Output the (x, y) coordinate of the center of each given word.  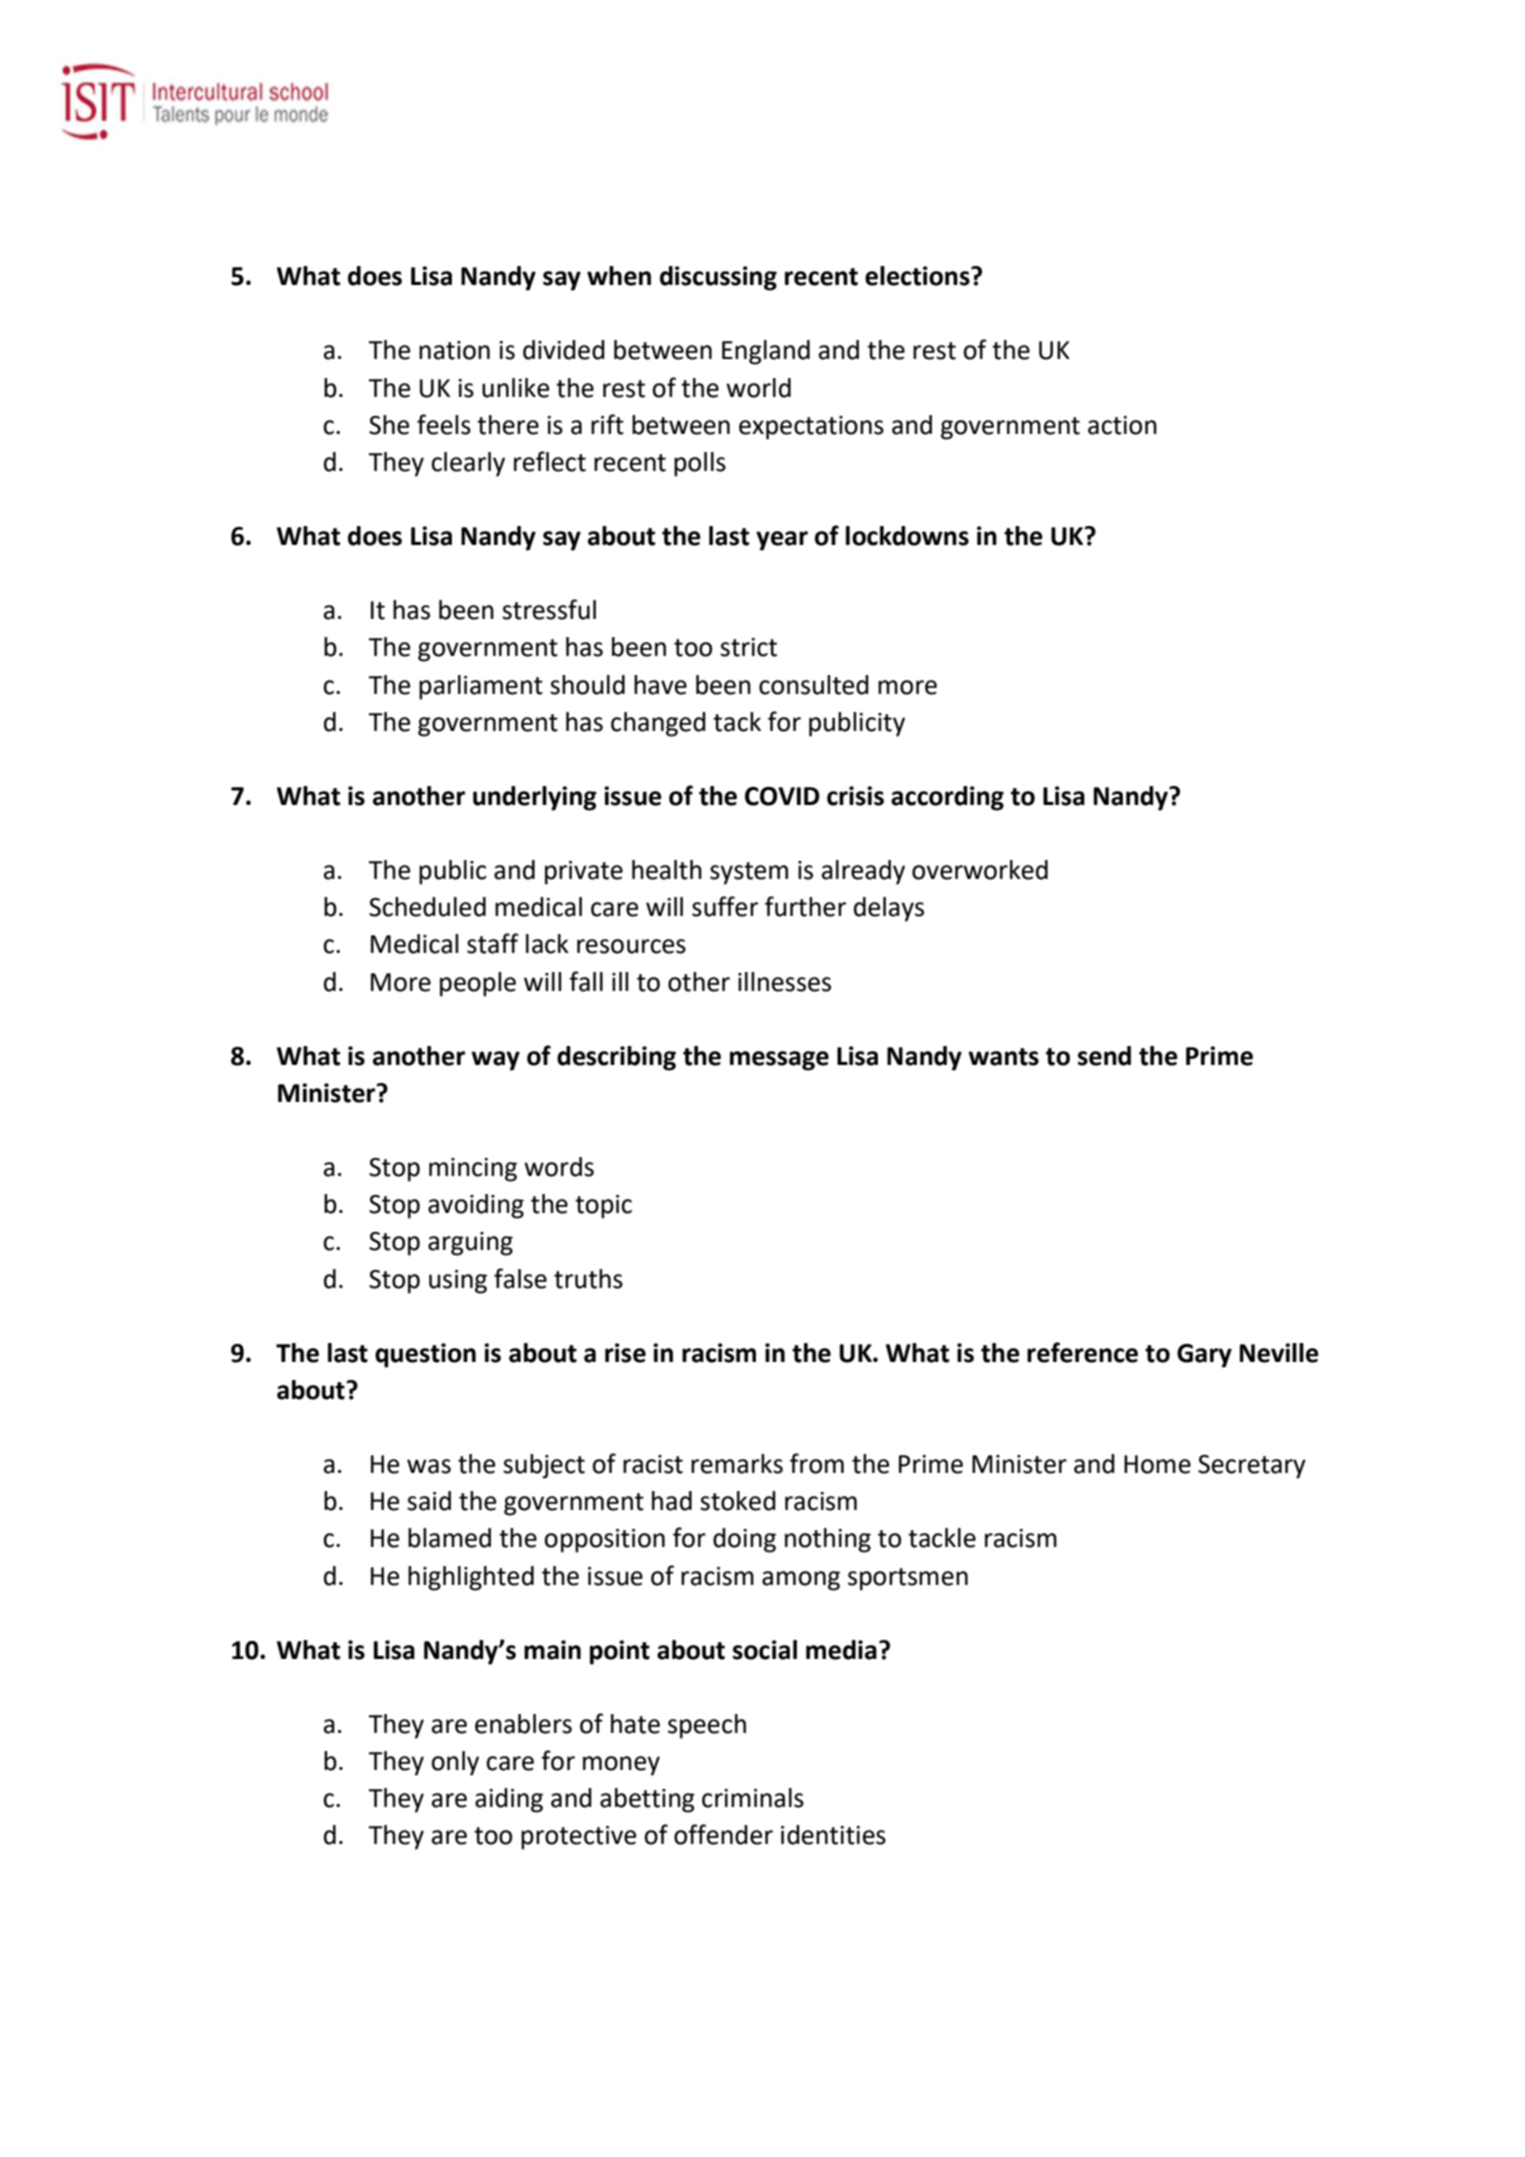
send (1104, 1056)
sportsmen (908, 1579)
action (1122, 425)
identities (833, 1835)
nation (454, 350)
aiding (509, 1800)
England (766, 352)
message (779, 1061)
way (495, 1061)
